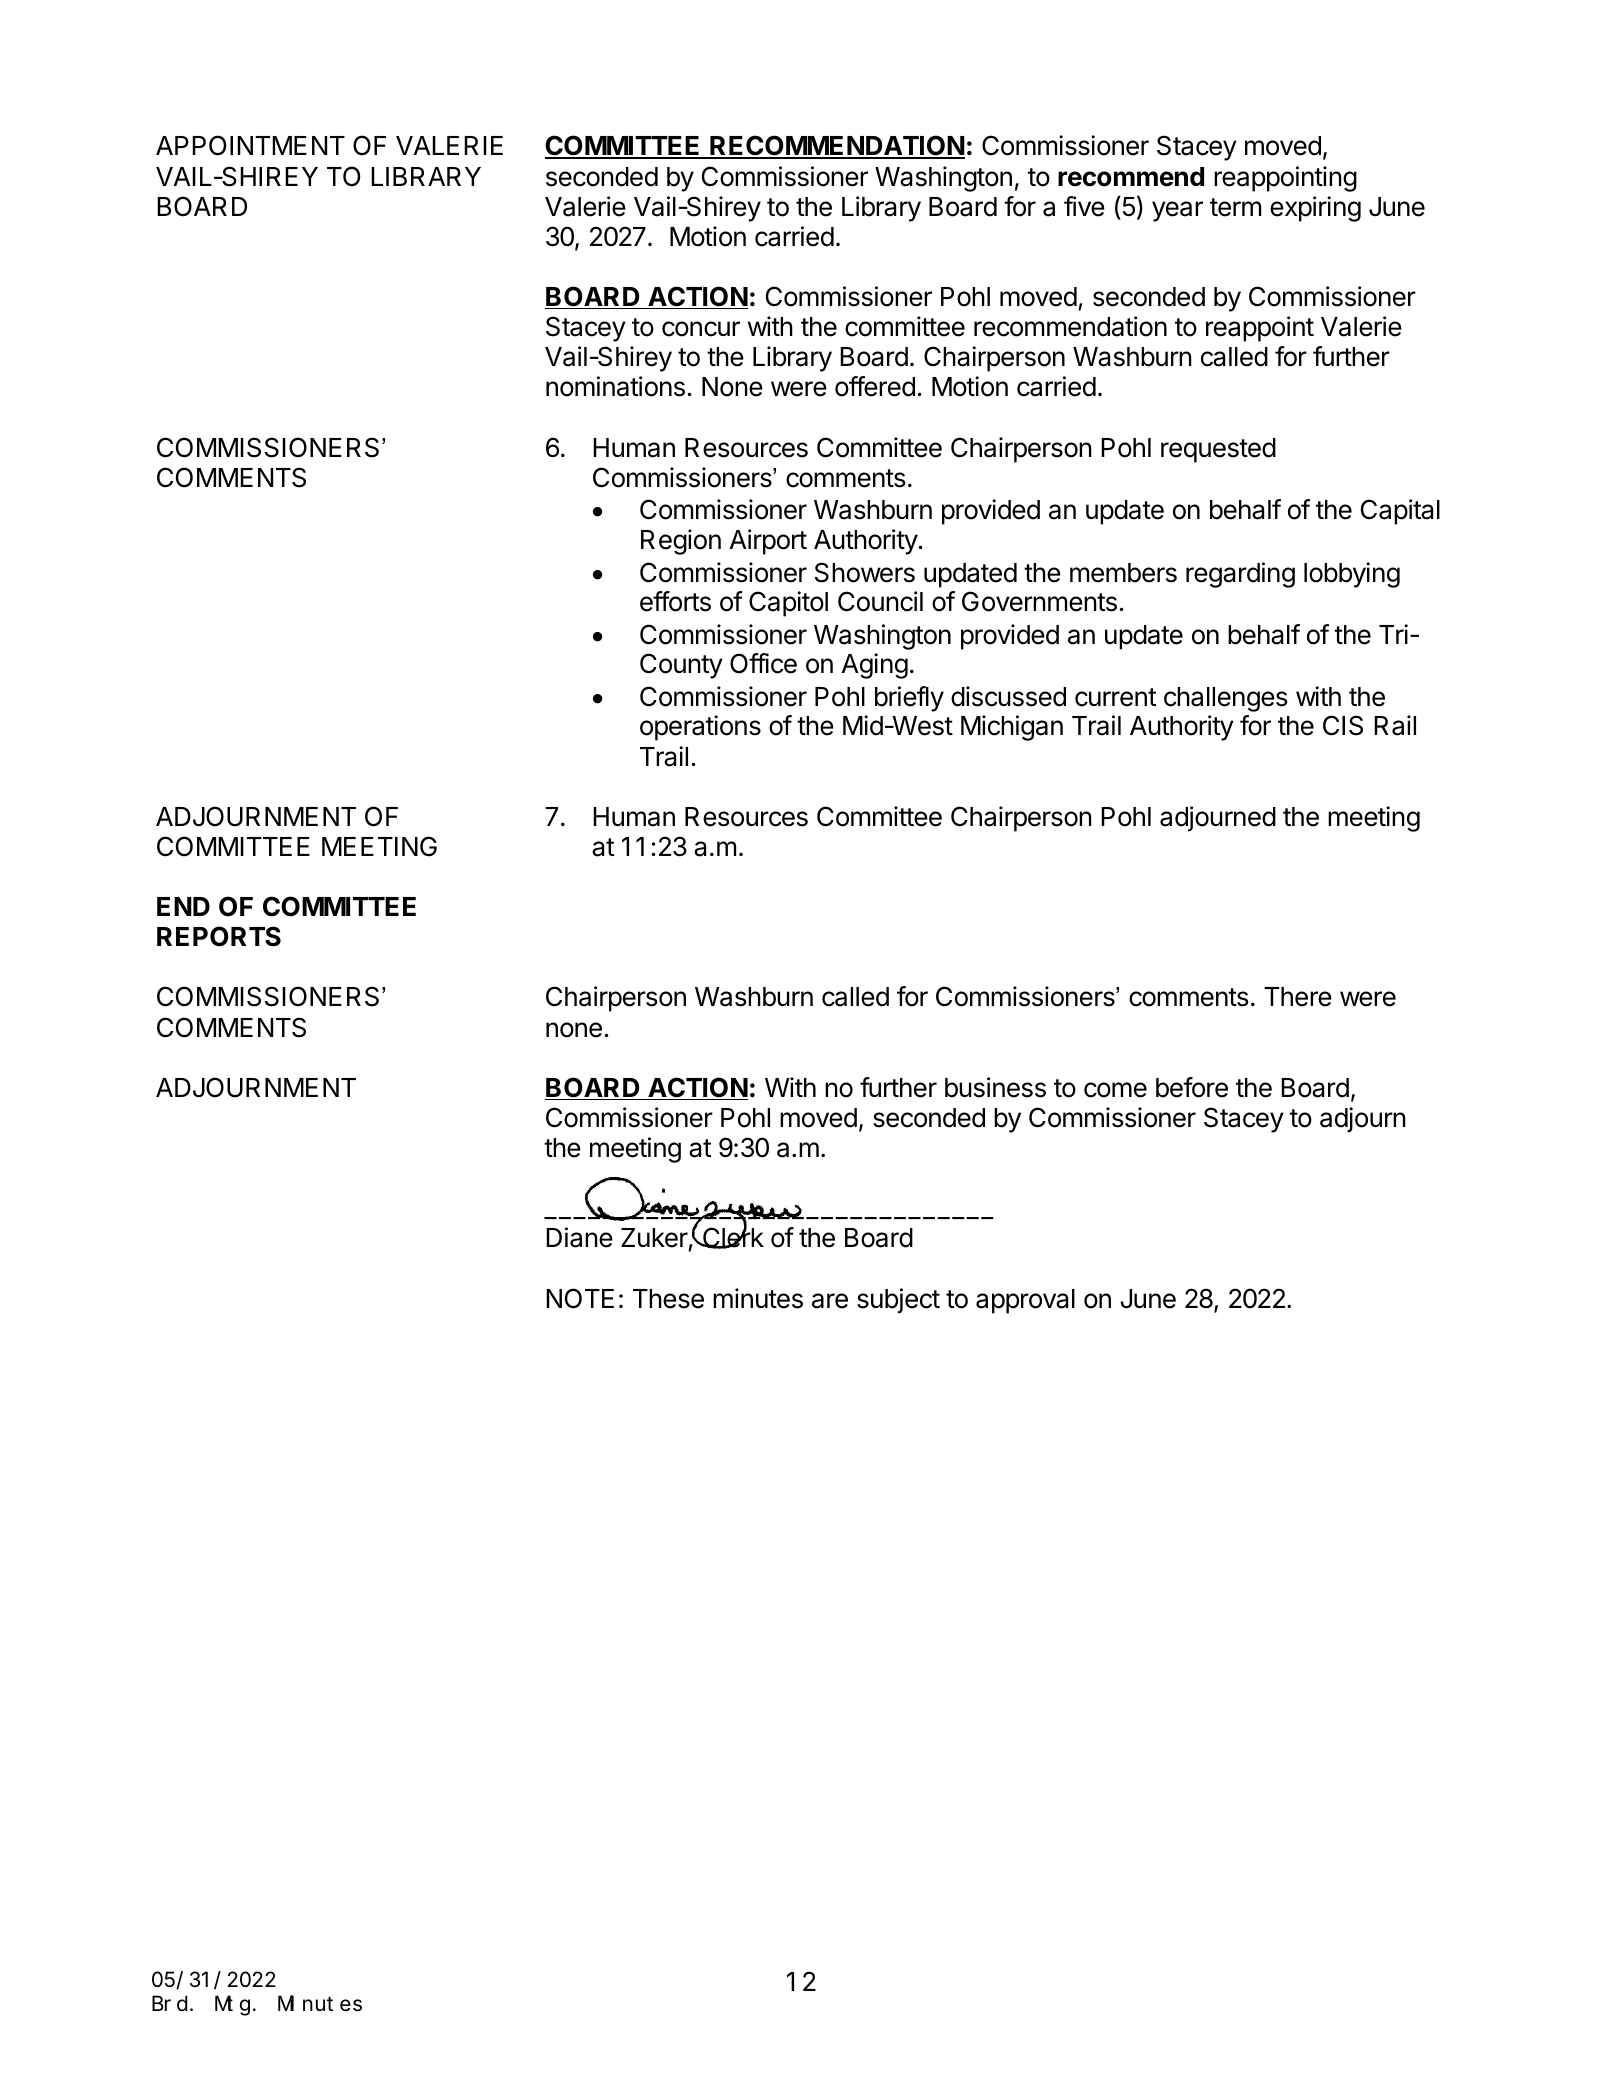 Image resolution: width=1603 pixels, height=2074 pixels. Describe the element at coordinates (788, 604) in the document. I see `Capitol` at that location.
